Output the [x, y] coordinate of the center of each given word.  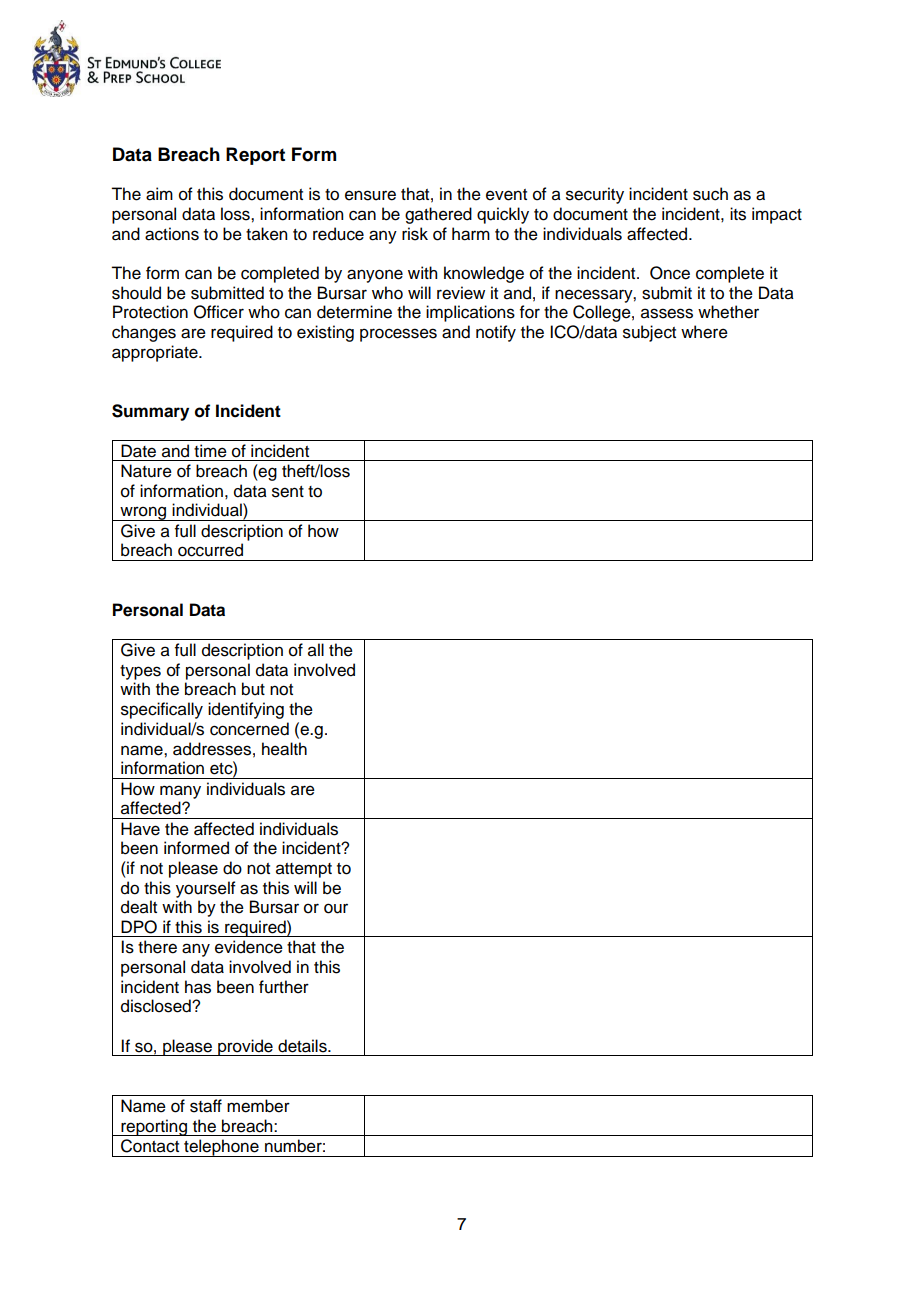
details [303, 1046]
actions [172, 234]
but [253, 689]
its [738, 214]
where [704, 332]
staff [206, 1106]
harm [471, 234]
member [258, 1106]
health [284, 749]
